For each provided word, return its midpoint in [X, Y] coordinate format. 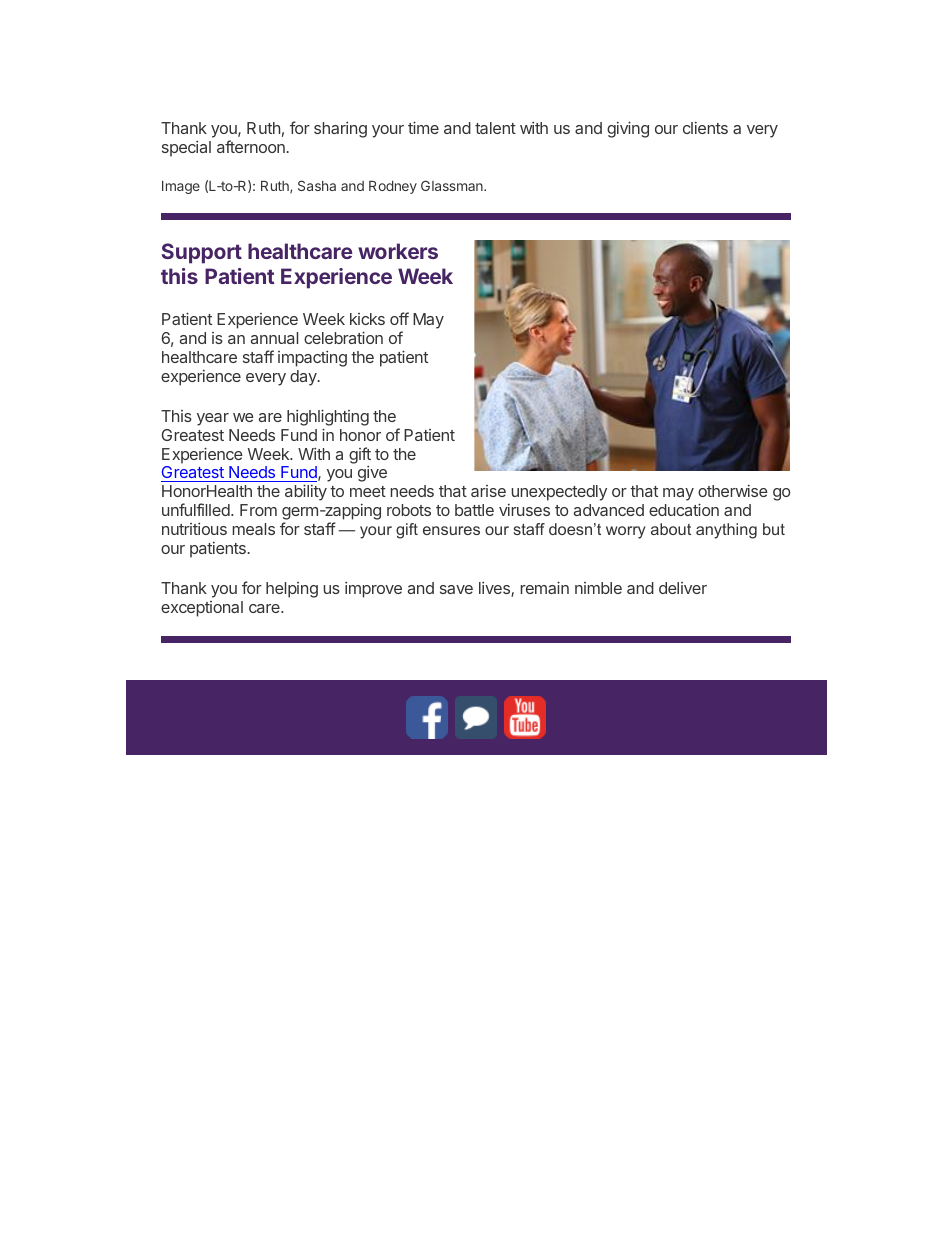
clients [705, 128]
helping [292, 590]
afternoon [252, 146]
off [399, 318]
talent [495, 128]
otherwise [733, 491]
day [304, 378]
